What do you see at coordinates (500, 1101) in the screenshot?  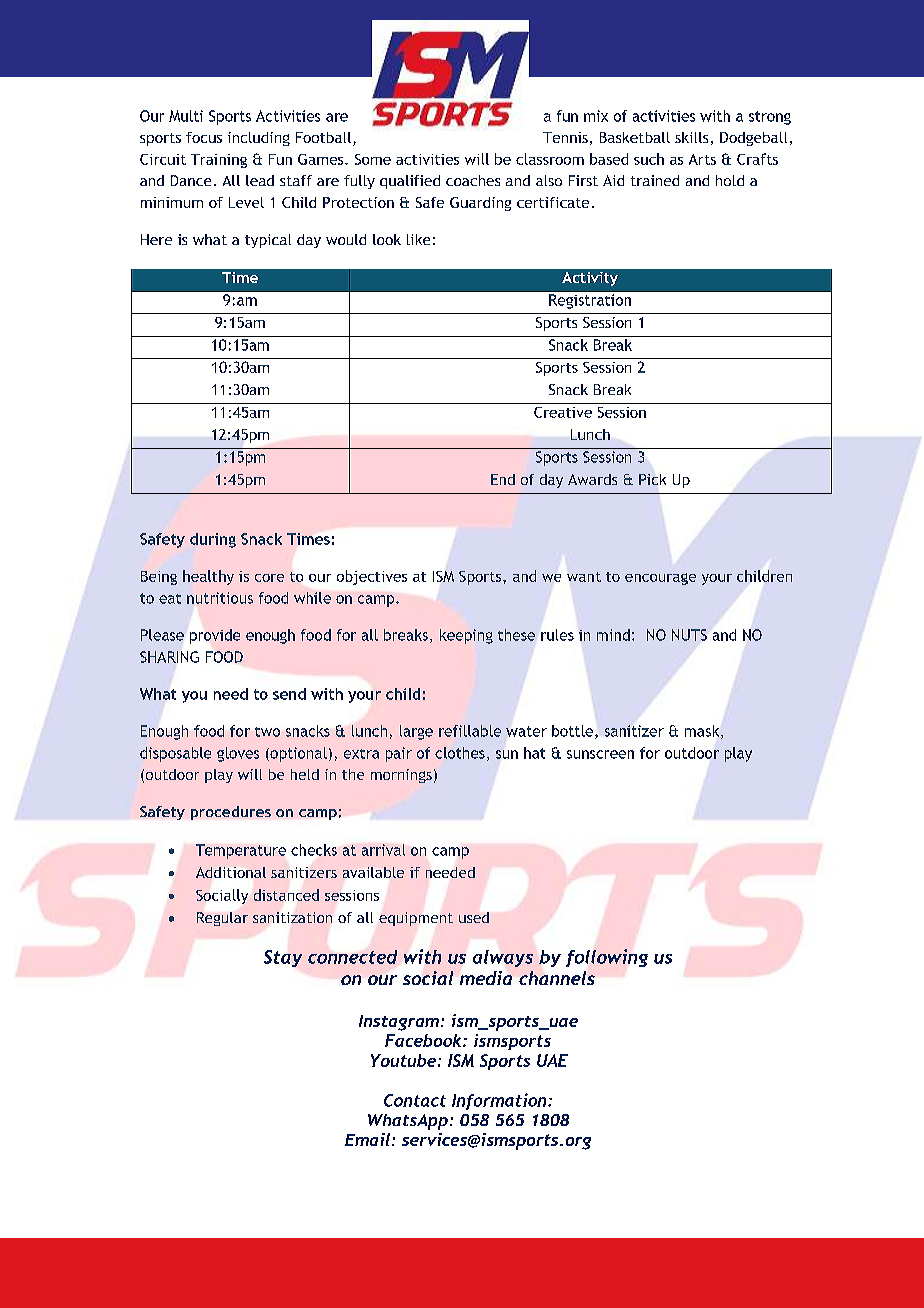 I see `Information` at bounding box center [500, 1101].
